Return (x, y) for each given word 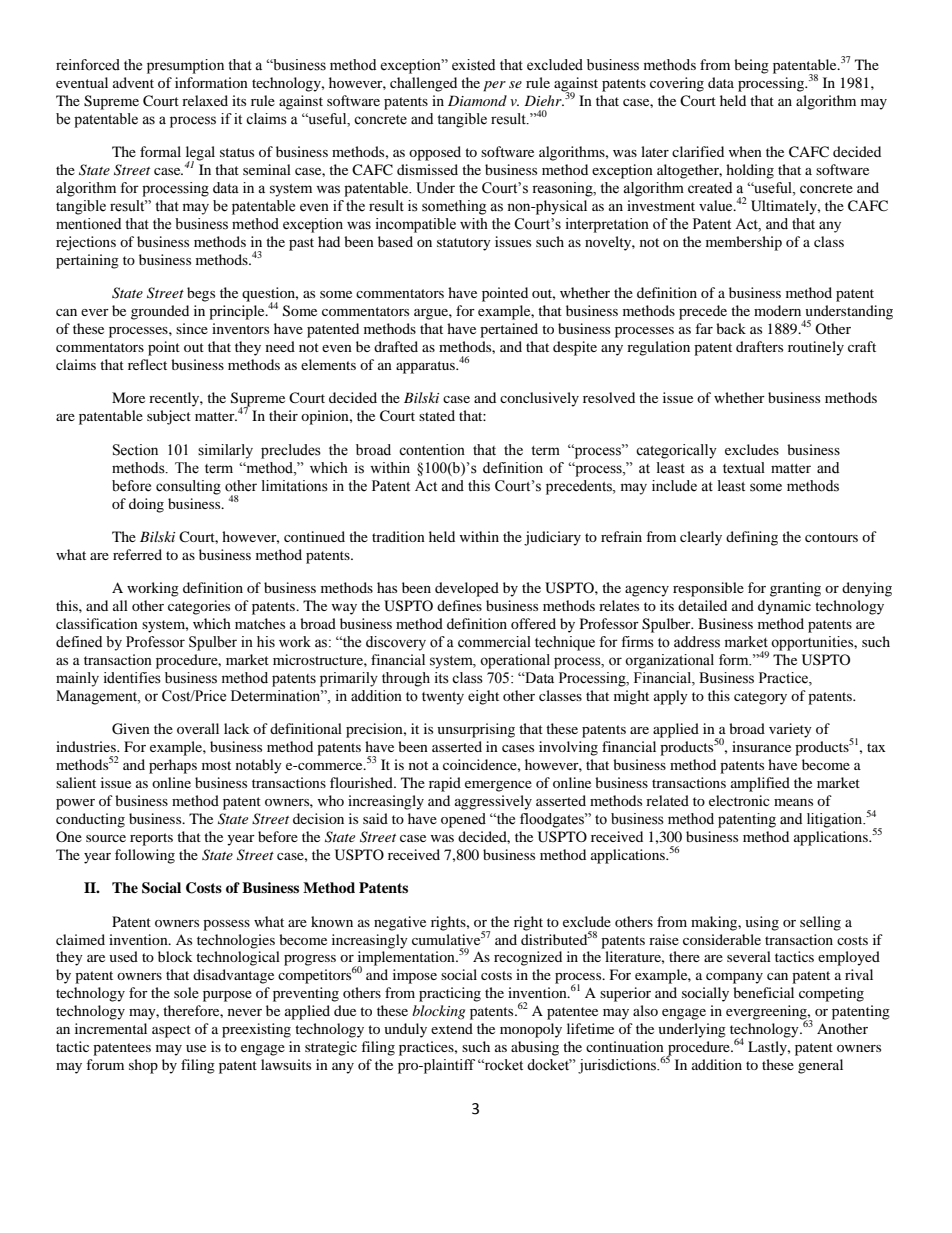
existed (473, 65)
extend (452, 1028)
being (751, 66)
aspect (171, 1031)
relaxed (205, 100)
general (820, 1066)
